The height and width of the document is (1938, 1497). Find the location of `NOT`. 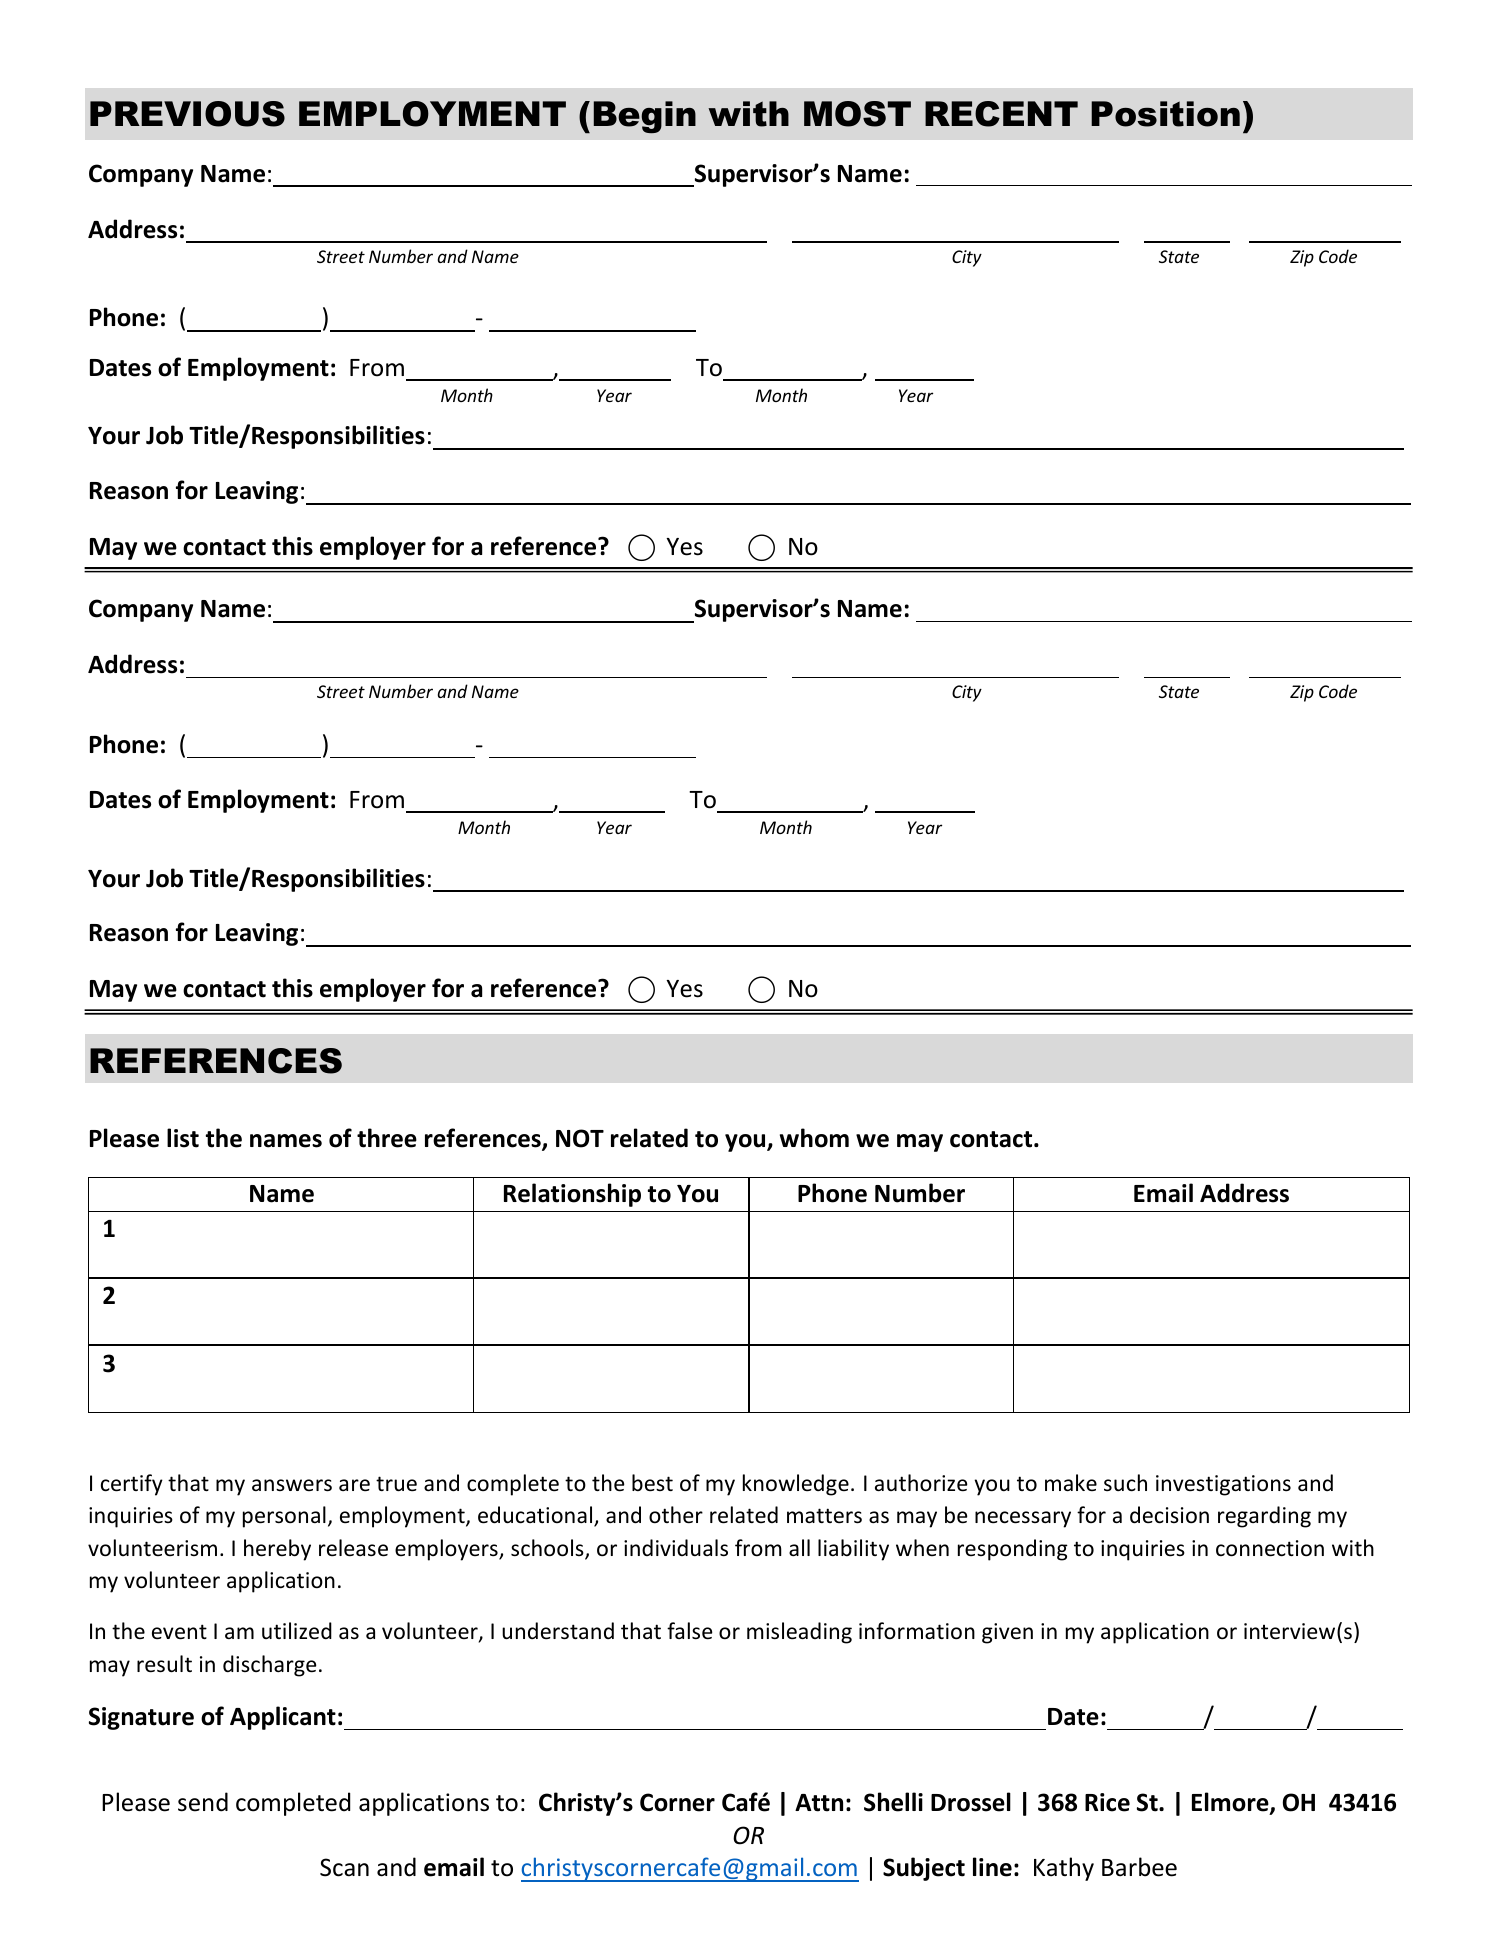

NOT is located at coordinates (580, 1138).
